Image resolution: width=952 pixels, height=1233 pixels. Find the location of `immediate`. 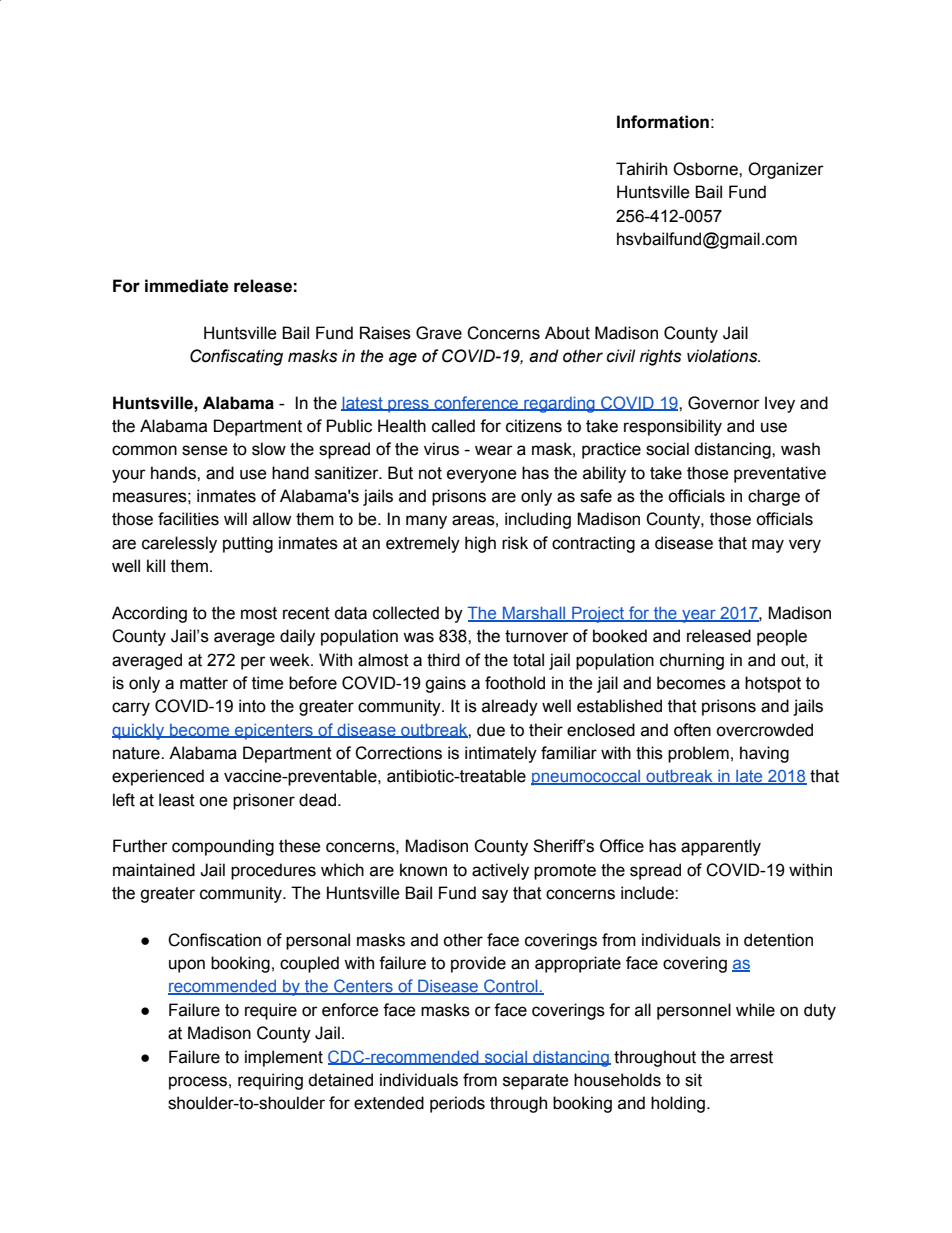

immediate is located at coordinates (187, 286).
